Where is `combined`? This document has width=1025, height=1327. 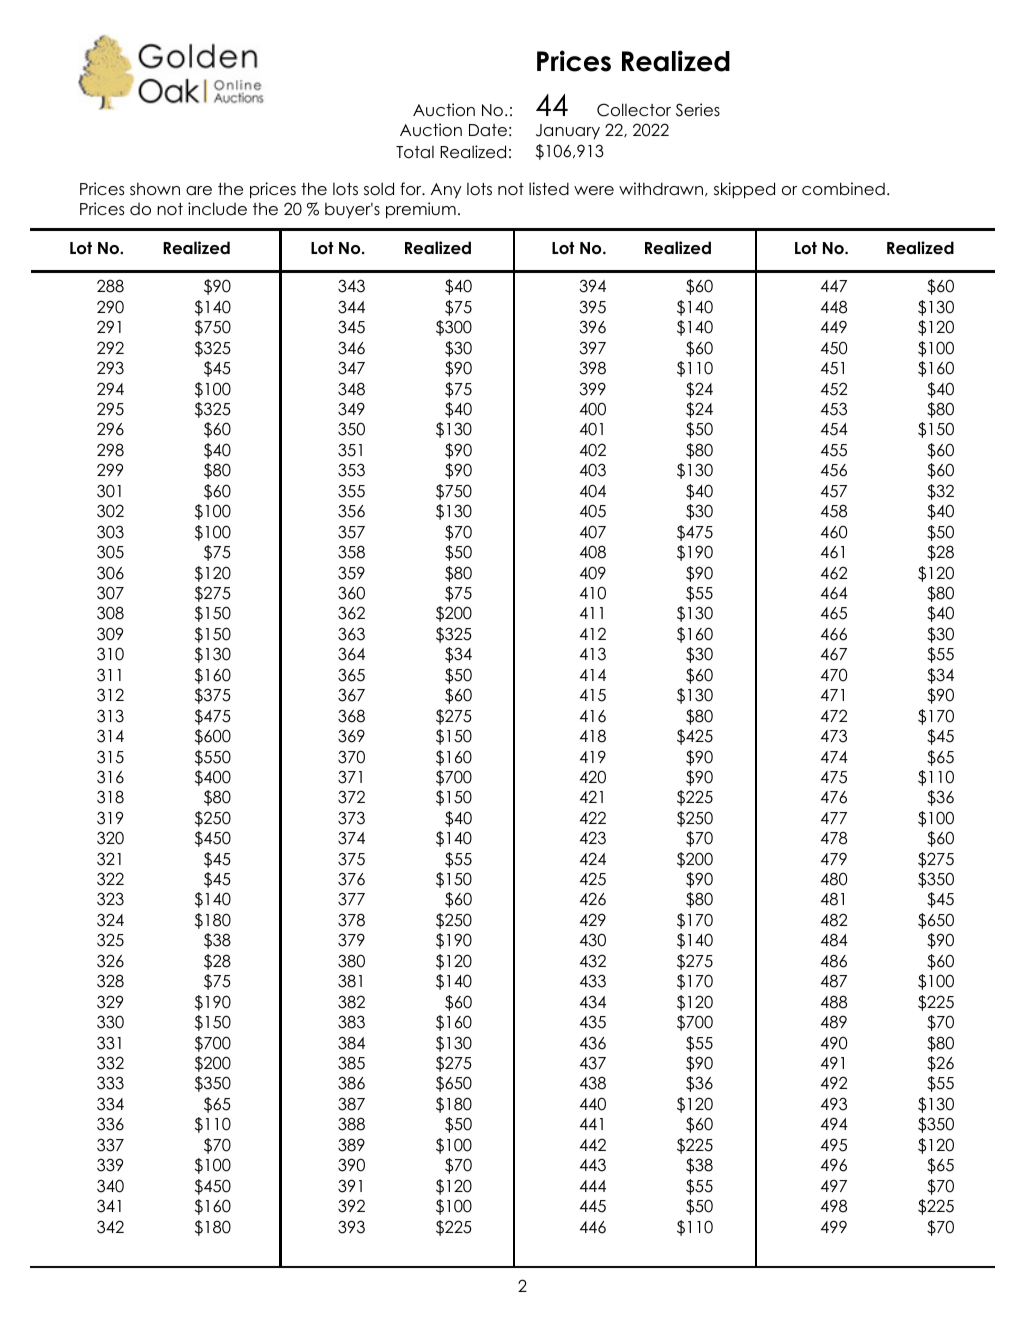
combined is located at coordinates (843, 189).
